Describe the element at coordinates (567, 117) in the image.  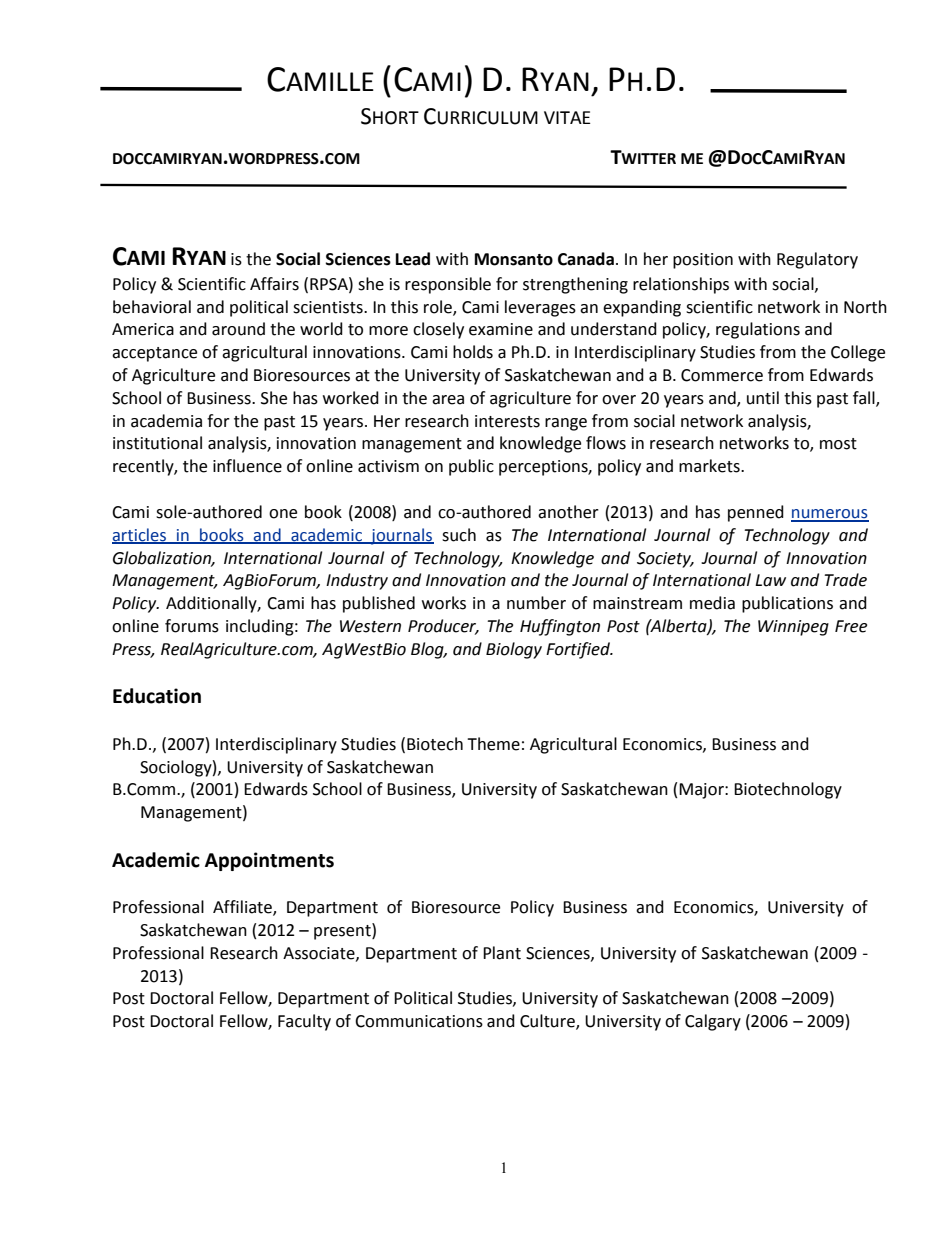
I see `VITAE` at that location.
